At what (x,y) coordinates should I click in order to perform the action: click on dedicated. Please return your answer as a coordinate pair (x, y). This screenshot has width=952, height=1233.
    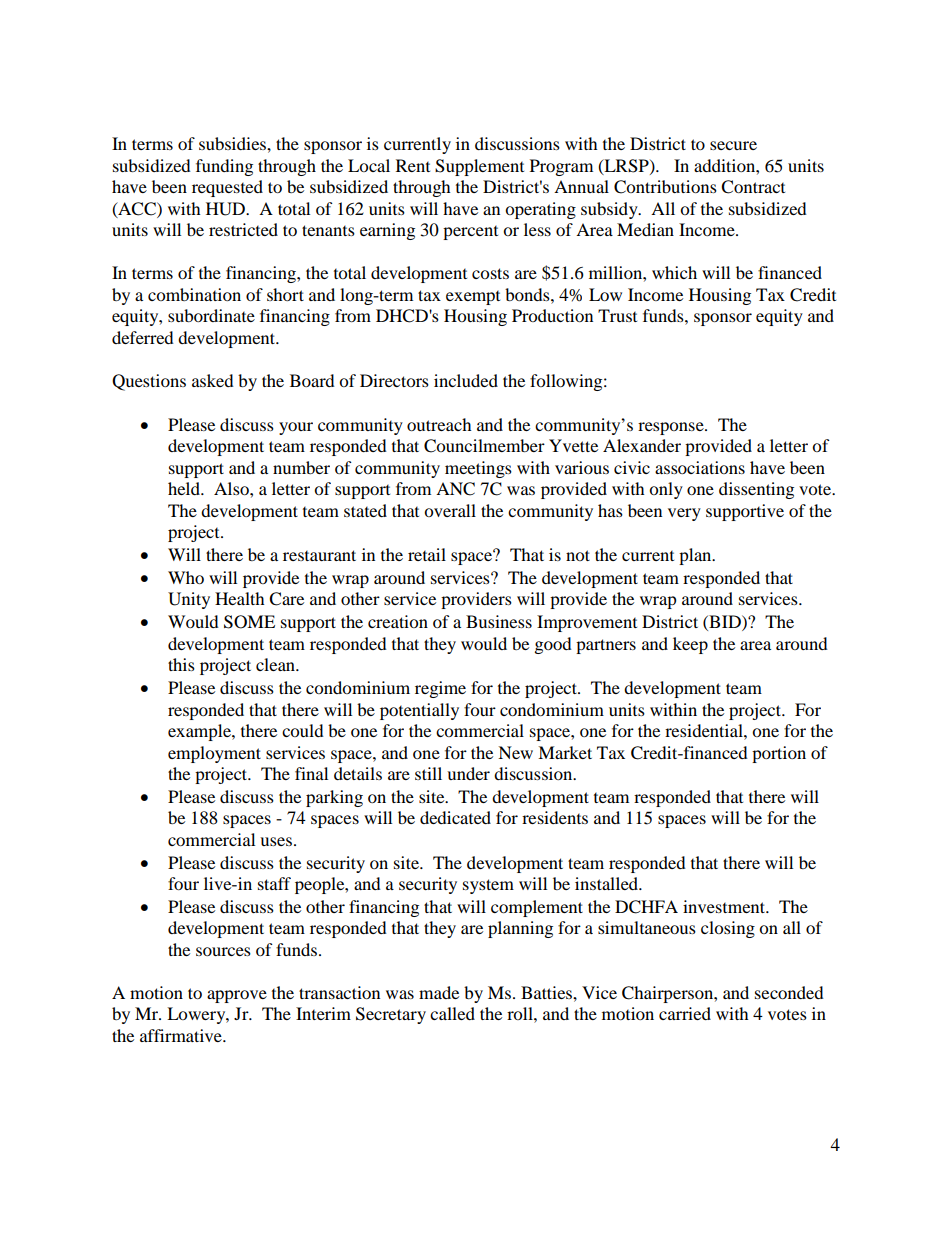
    Looking at the image, I should click on (455, 817).
